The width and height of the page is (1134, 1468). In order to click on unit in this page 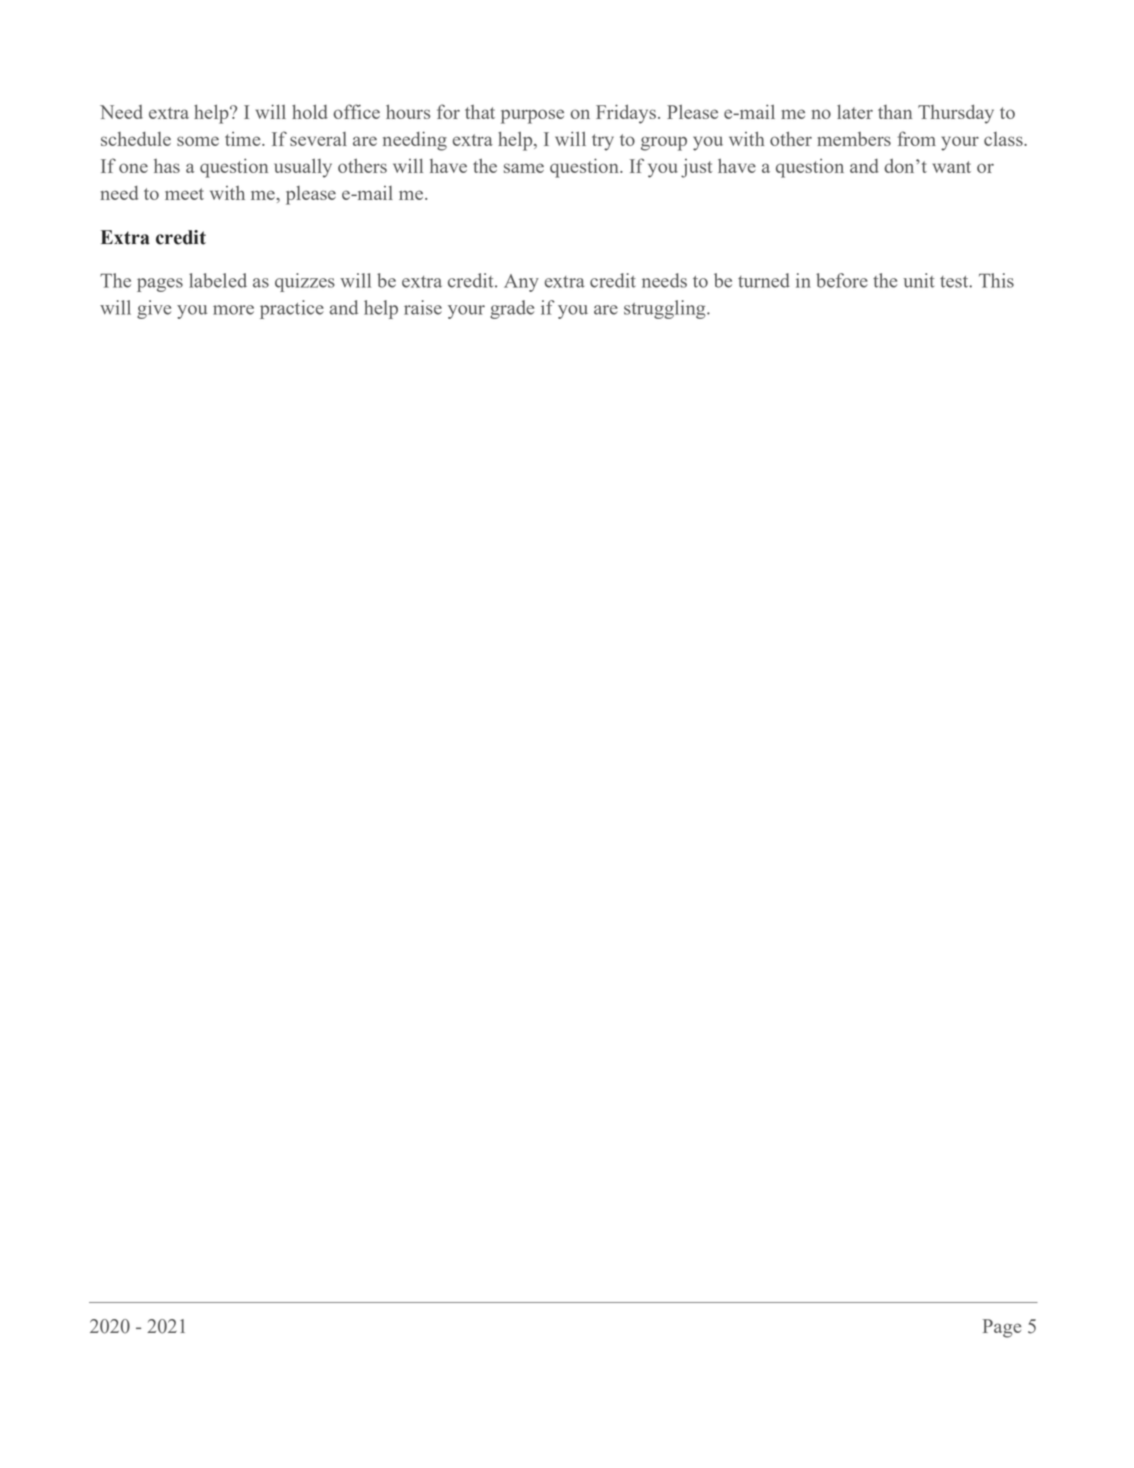, I will do `click(919, 280)`.
